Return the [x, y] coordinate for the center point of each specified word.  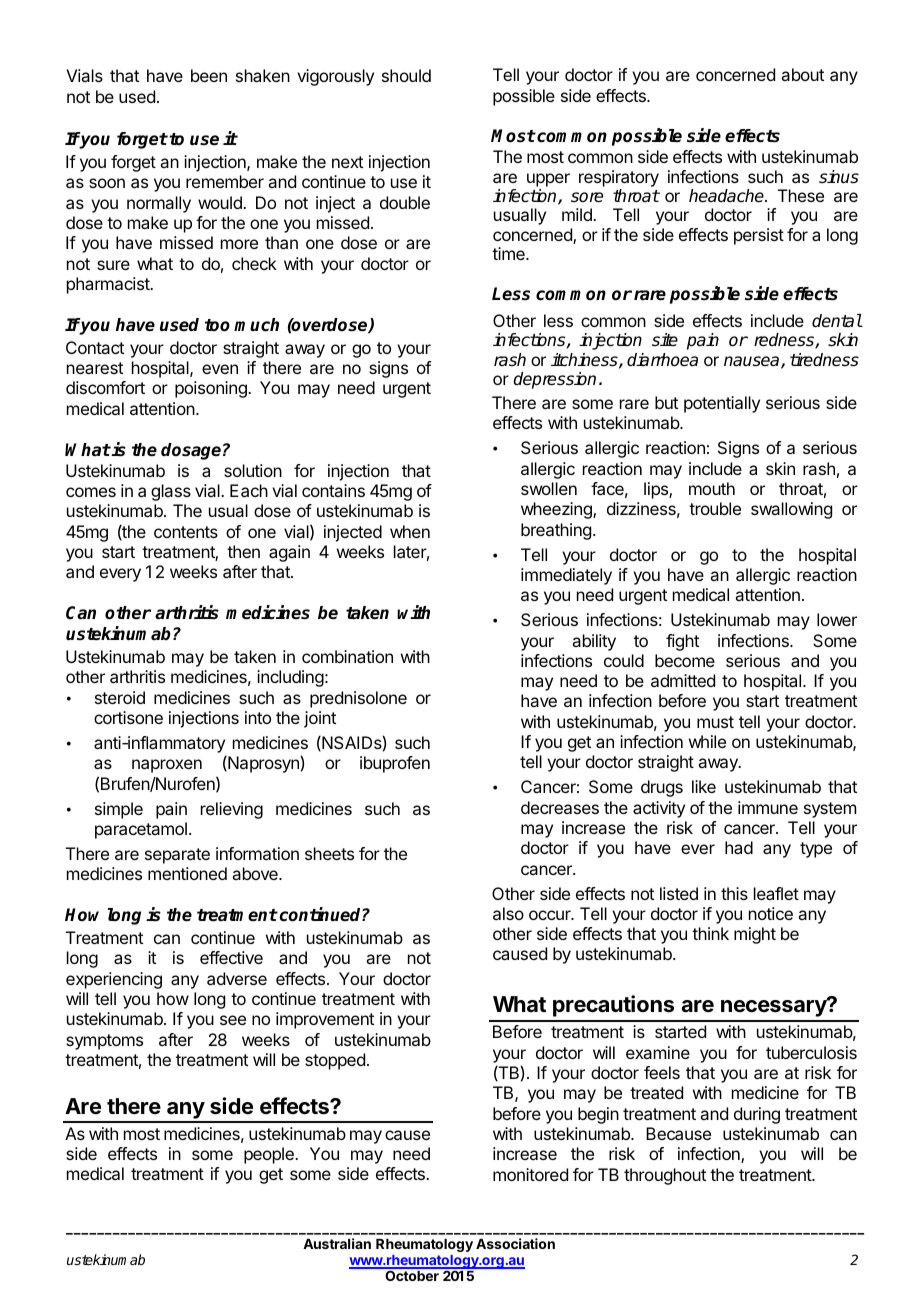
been [209, 75]
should [406, 75]
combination [347, 656]
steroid [120, 697]
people [270, 1155]
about [802, 74]
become [685, 660]
